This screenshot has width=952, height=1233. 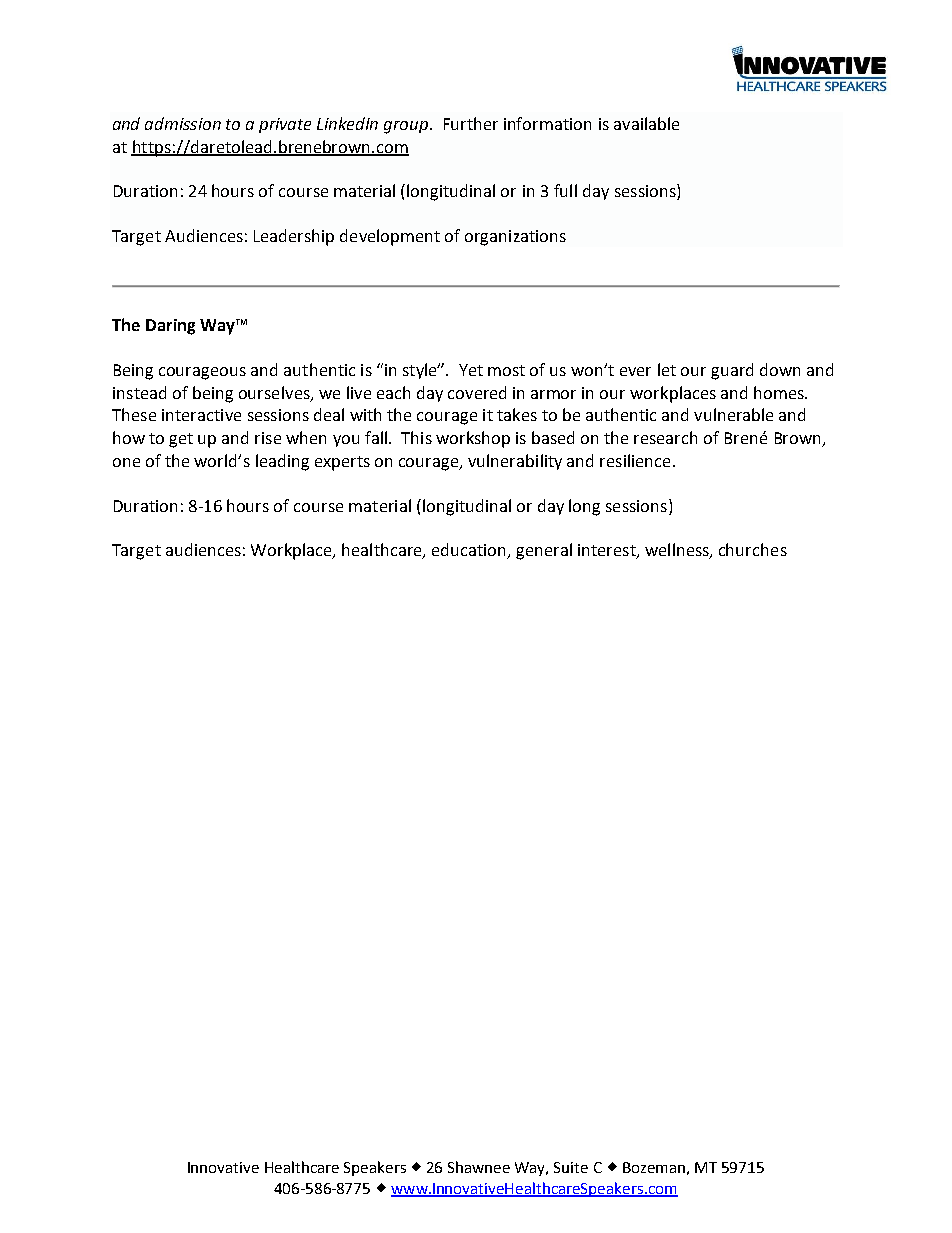 I want to click on workshop, so click(x=473, y=439).
